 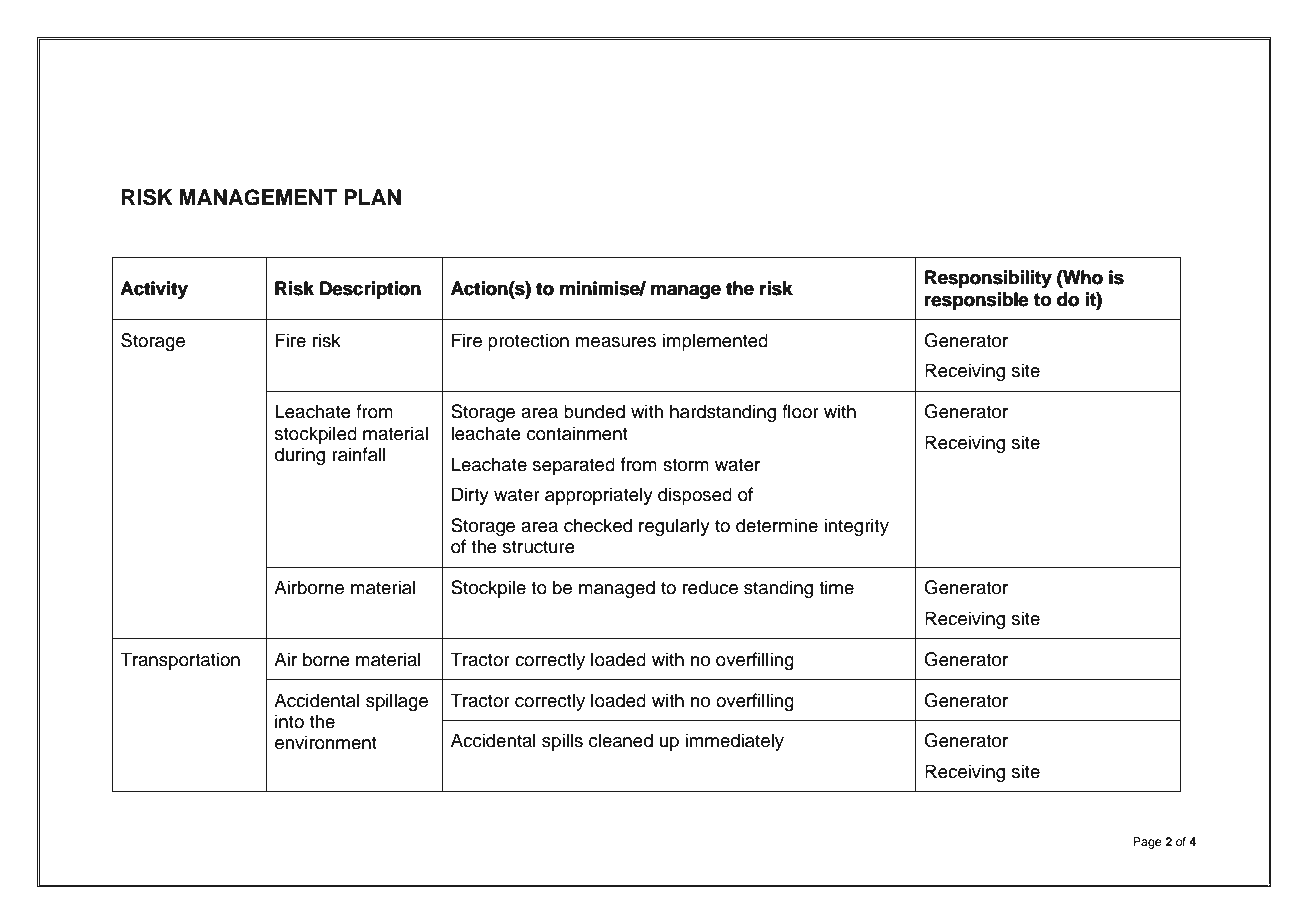 What do you see at coordinates (988, 279) in the document?
I see `Responsibility` at bounding box center [988, 279].
